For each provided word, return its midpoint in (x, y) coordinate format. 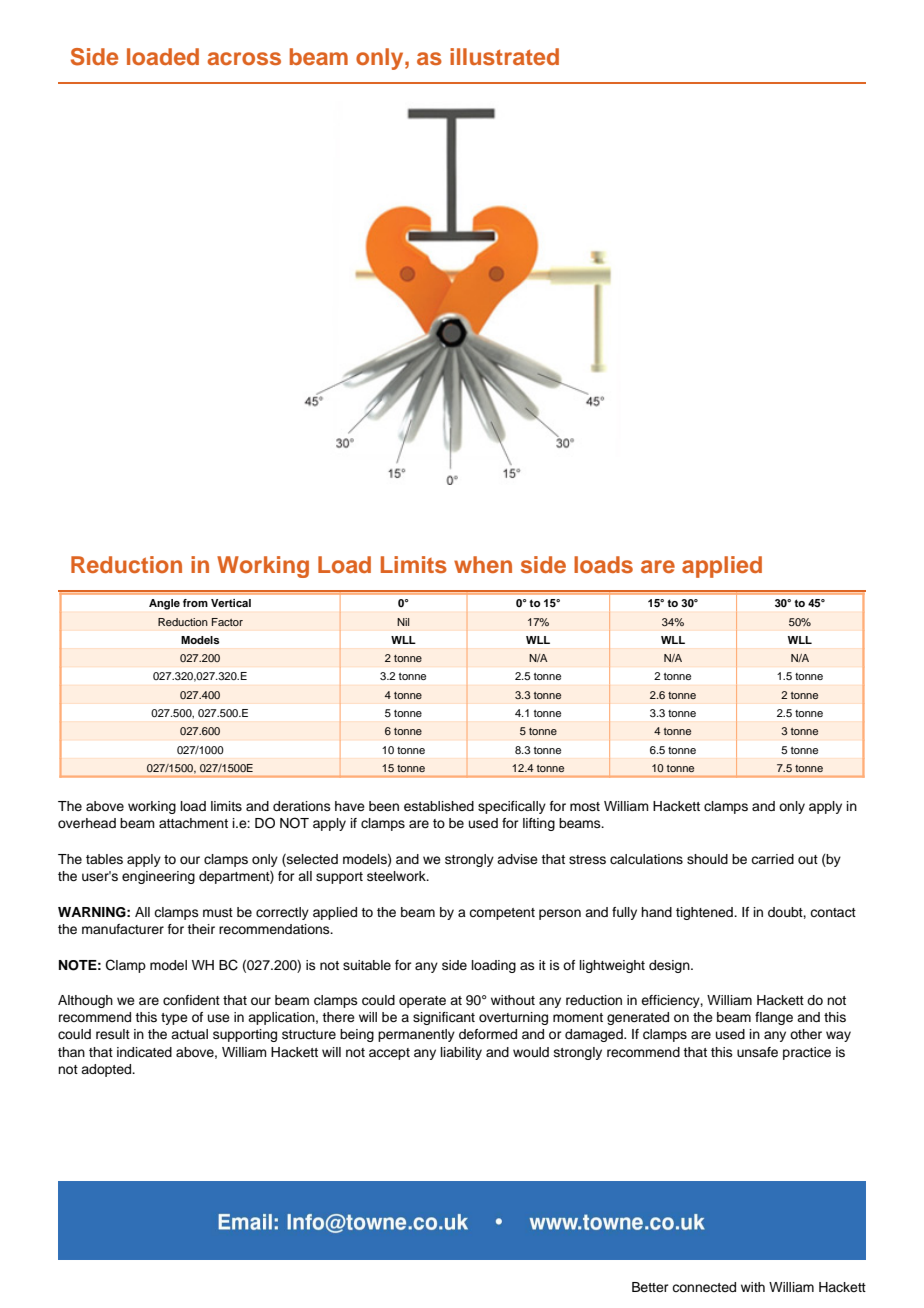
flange (774, 1018)
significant (444, 1018)
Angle (164, 604)
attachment (193, 823)
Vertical (231, 603)
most (585, 806)
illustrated (504, 56)
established (439, 806)
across (244, 58)
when (483, 564)
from (195, 603)
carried (772, 859)
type (174, 1019)
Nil (403, 622)
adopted (107, 1070)
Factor (227, 622)
